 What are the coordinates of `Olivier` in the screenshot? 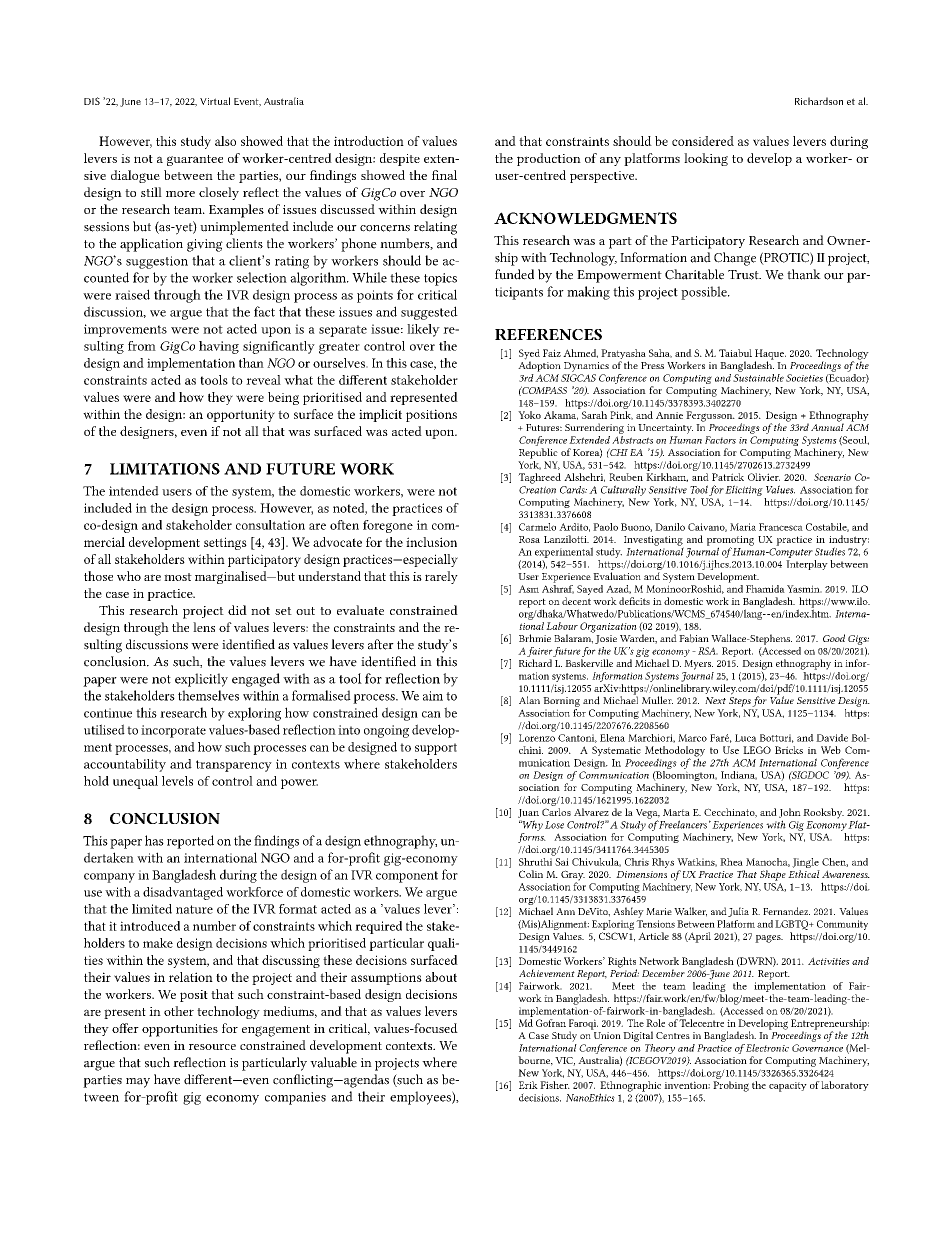 It's located at (764, 477).
